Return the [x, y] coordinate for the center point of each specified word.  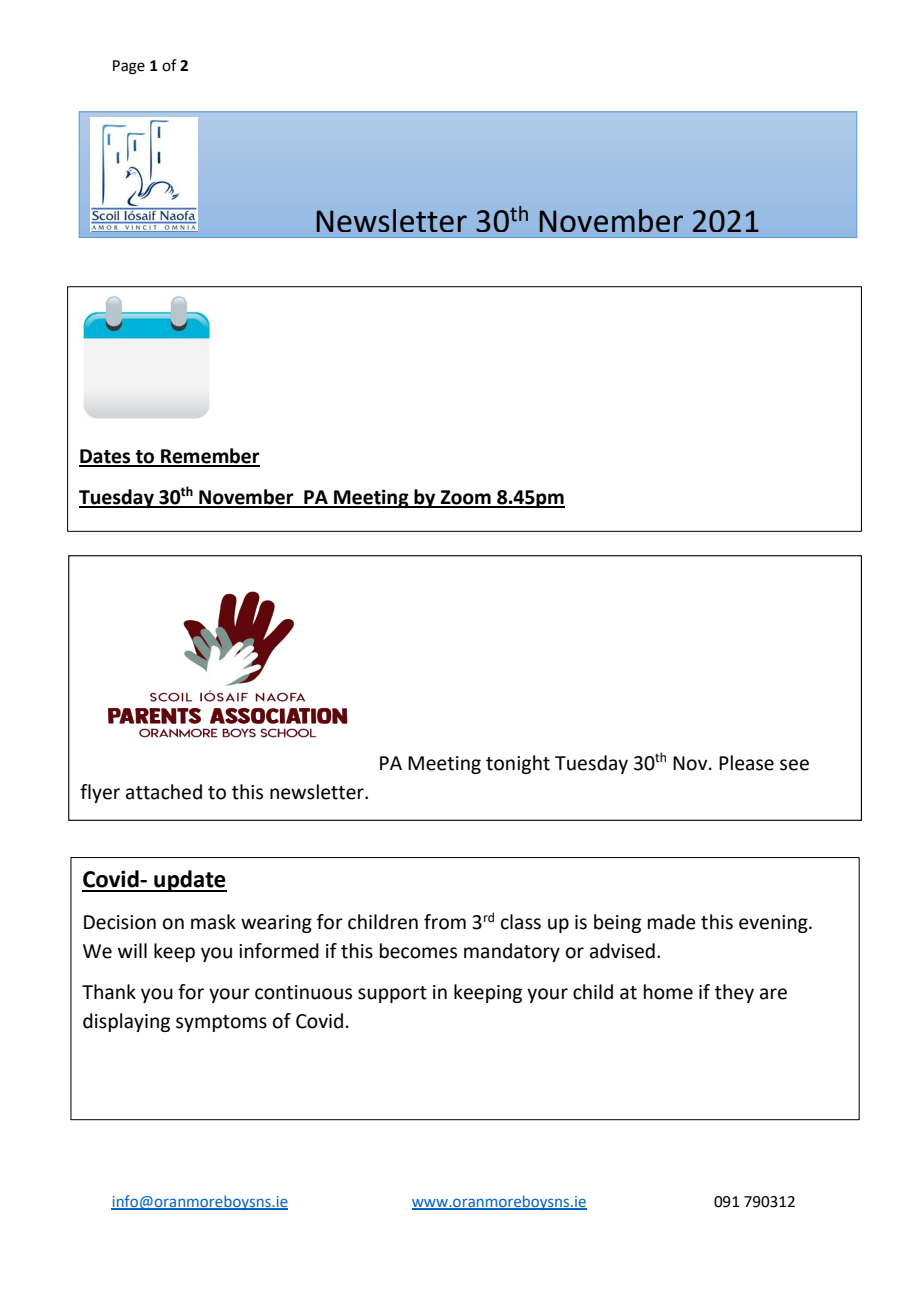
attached [164, 792]
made [672, 922]
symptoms [221, 1023]
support [392, 994]
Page [129, 67]
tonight [518, 764]
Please [746, 763]
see [794, 765]
